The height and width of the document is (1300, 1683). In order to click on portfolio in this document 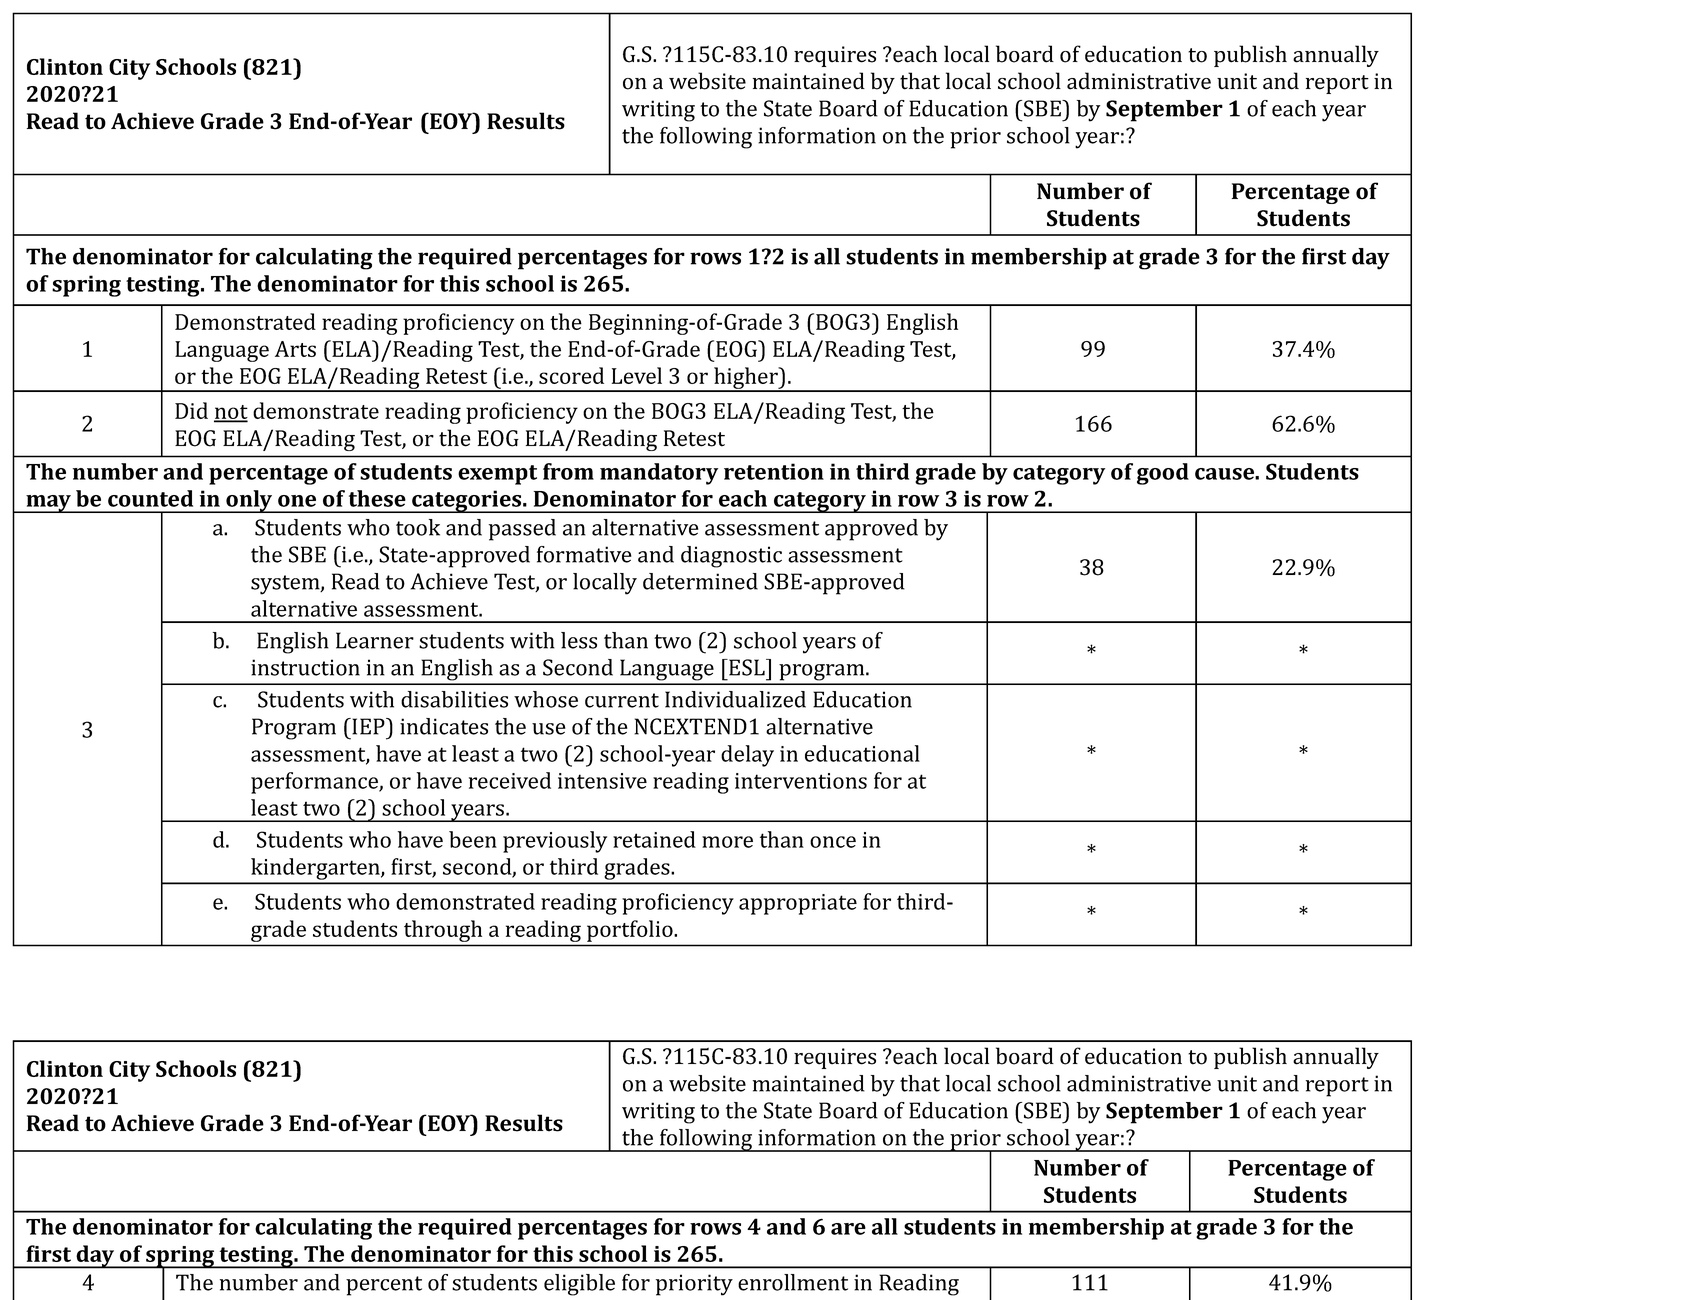, I will do `click(630, 931)`.
